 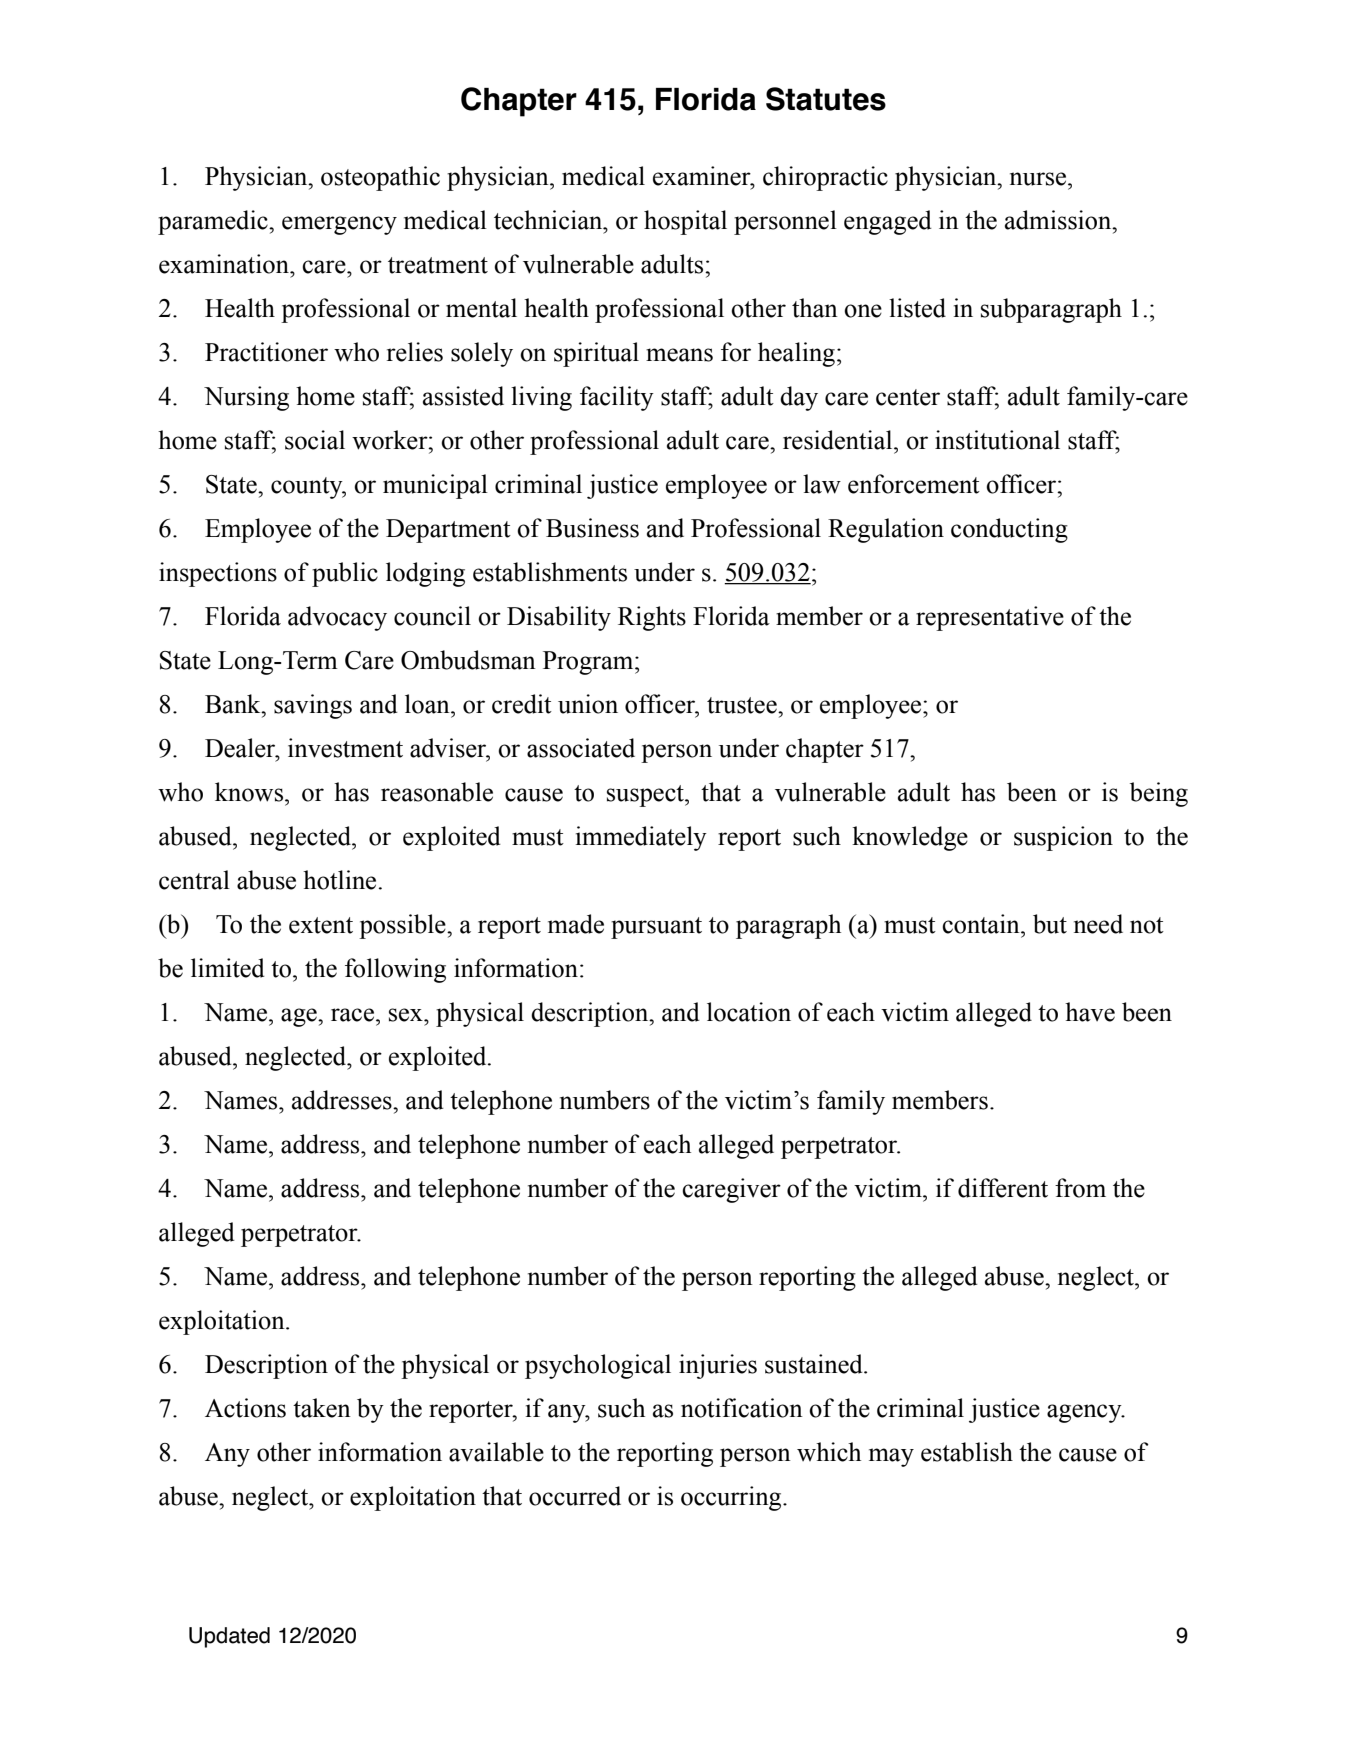 I want to click on may, so click(x=891, y=1457).
